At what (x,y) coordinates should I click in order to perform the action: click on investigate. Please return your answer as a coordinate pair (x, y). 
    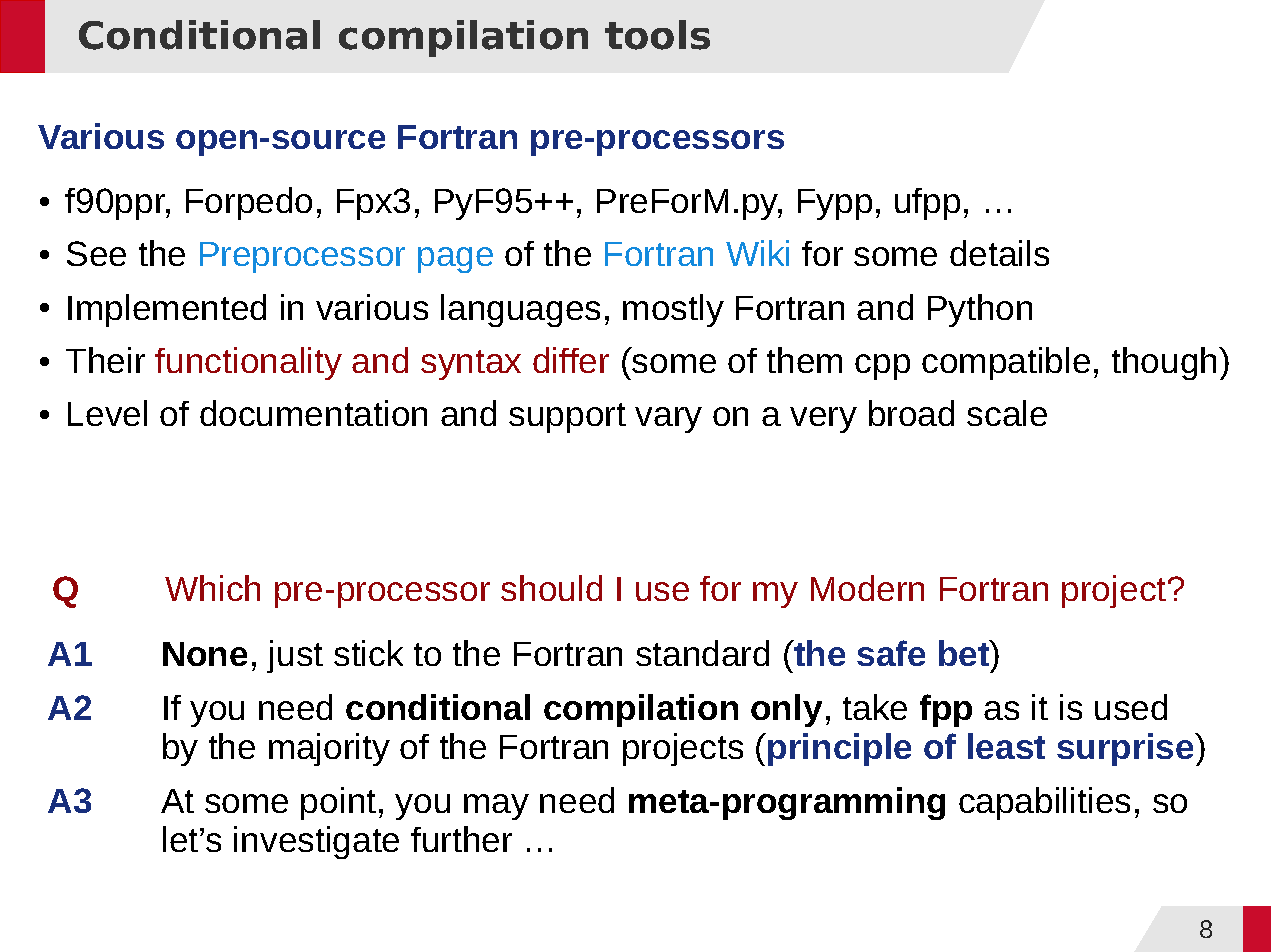
    Looking at the image, I should click on (316, 842).
